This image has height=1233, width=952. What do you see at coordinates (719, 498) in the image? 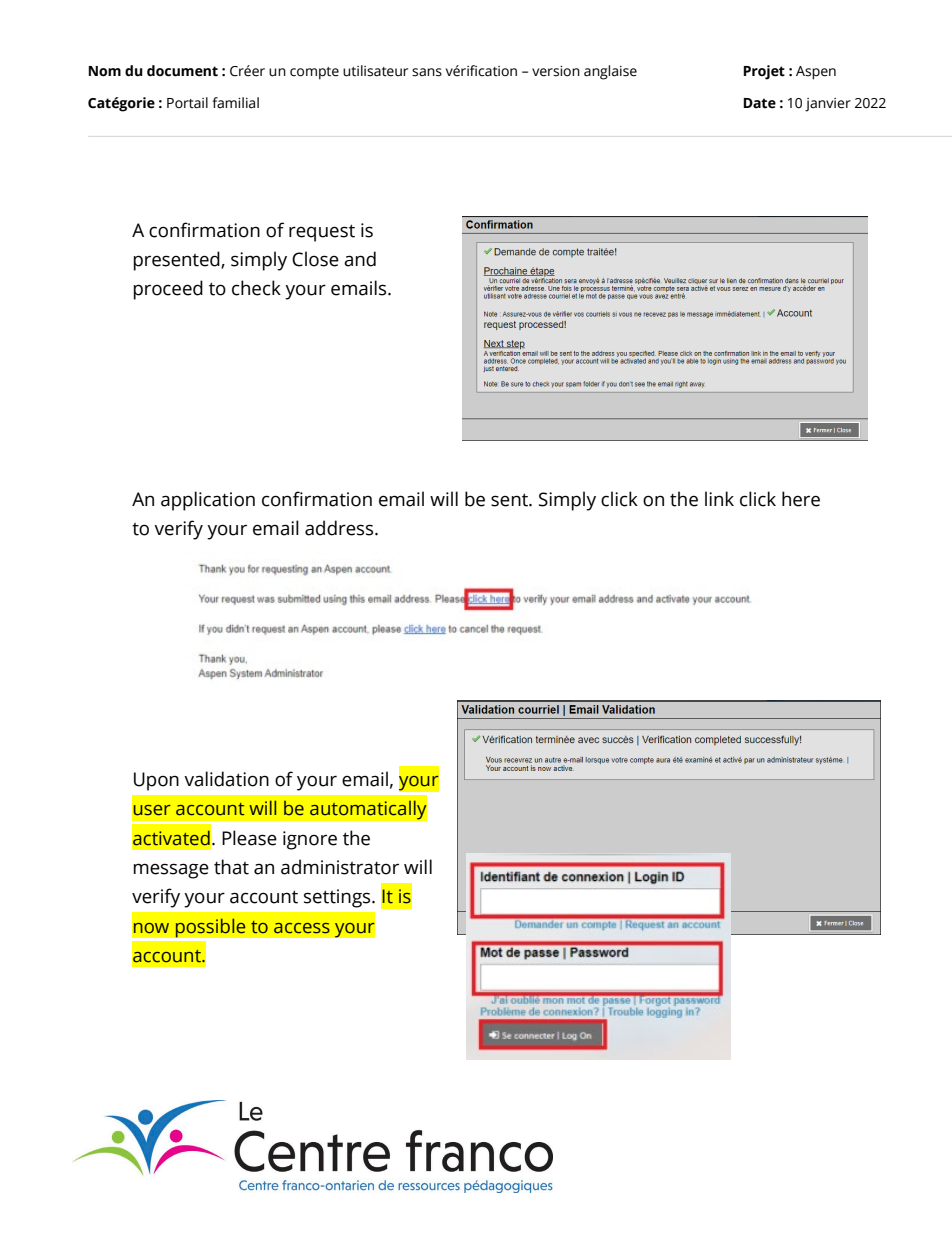
I see `link` at bounding box center [719, 498].
